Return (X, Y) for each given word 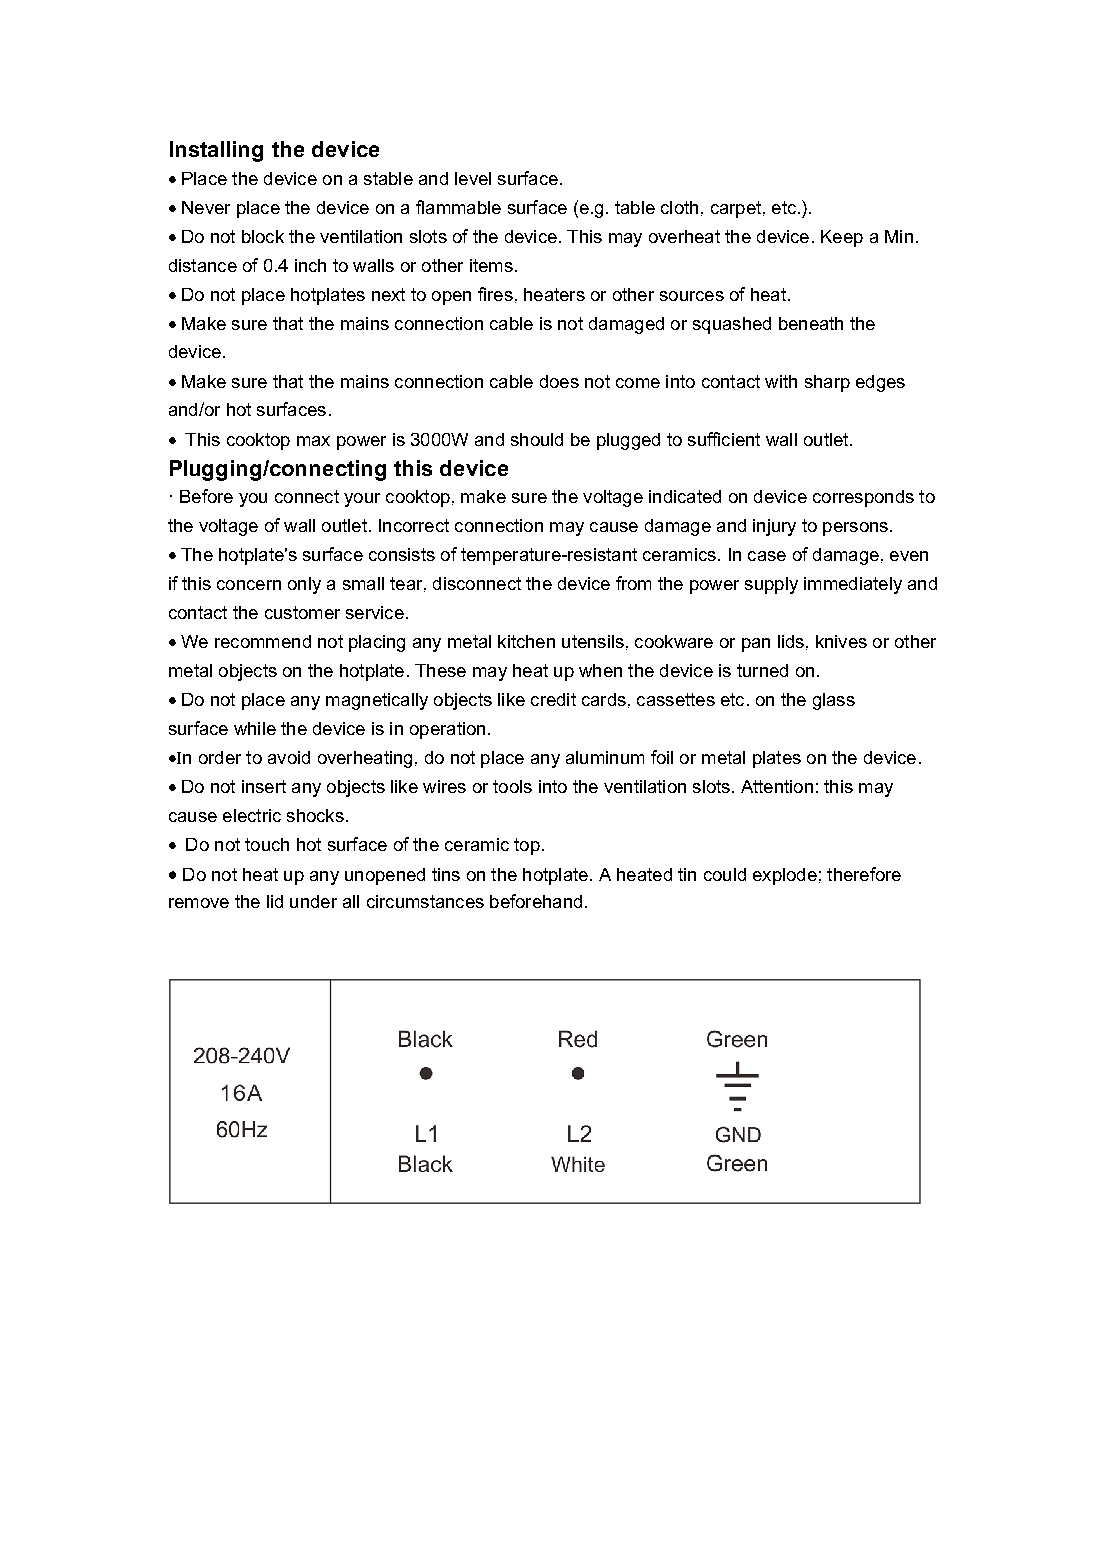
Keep (842, 238)
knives (841, 641)
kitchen (526, 641)
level (473, 178)
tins (446, 874)
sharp (827, 383)
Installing (216, 151)
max (313, 441)
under (313, 901)
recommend (263, 641)
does (559, 381)
